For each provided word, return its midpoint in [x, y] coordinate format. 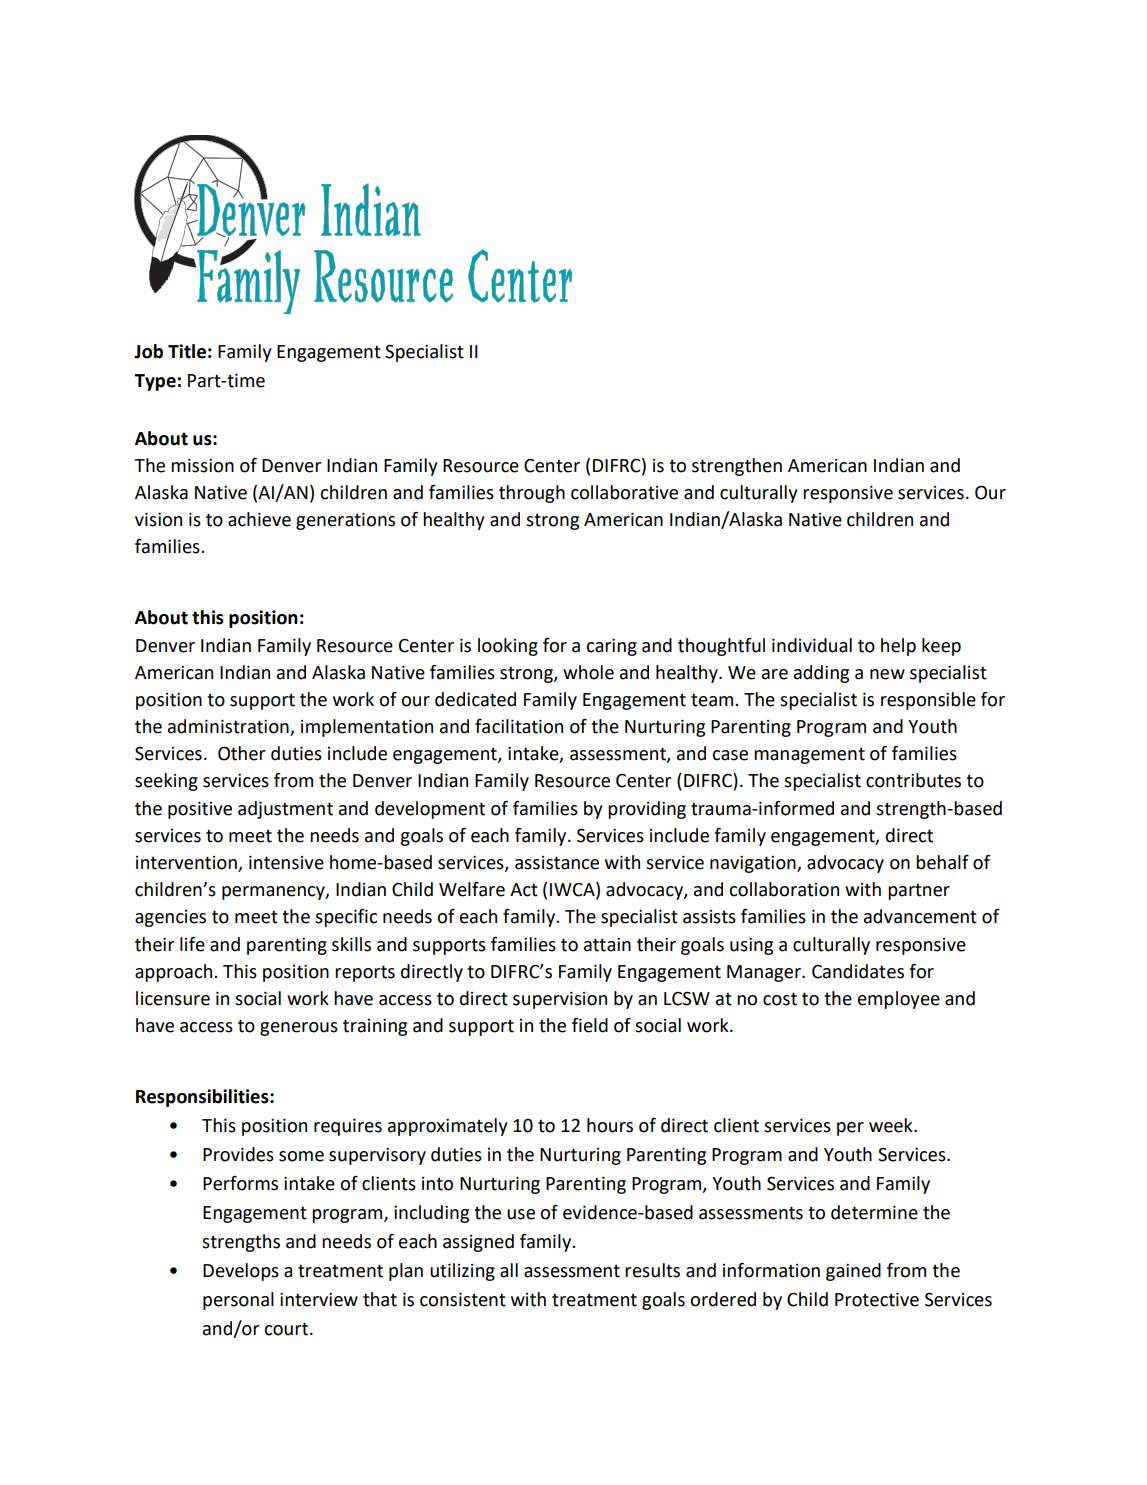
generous [299, 1029]
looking [508, 647]
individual [812, 645]
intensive [286, 862]
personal [238, 1301]
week [892, 1125]
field [590, 1025]
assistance [557, 863]
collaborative [624, 492]
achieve [259, 519]
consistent [463, 1299]
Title [187, 351]
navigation [754, 864]
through [532, 494]
